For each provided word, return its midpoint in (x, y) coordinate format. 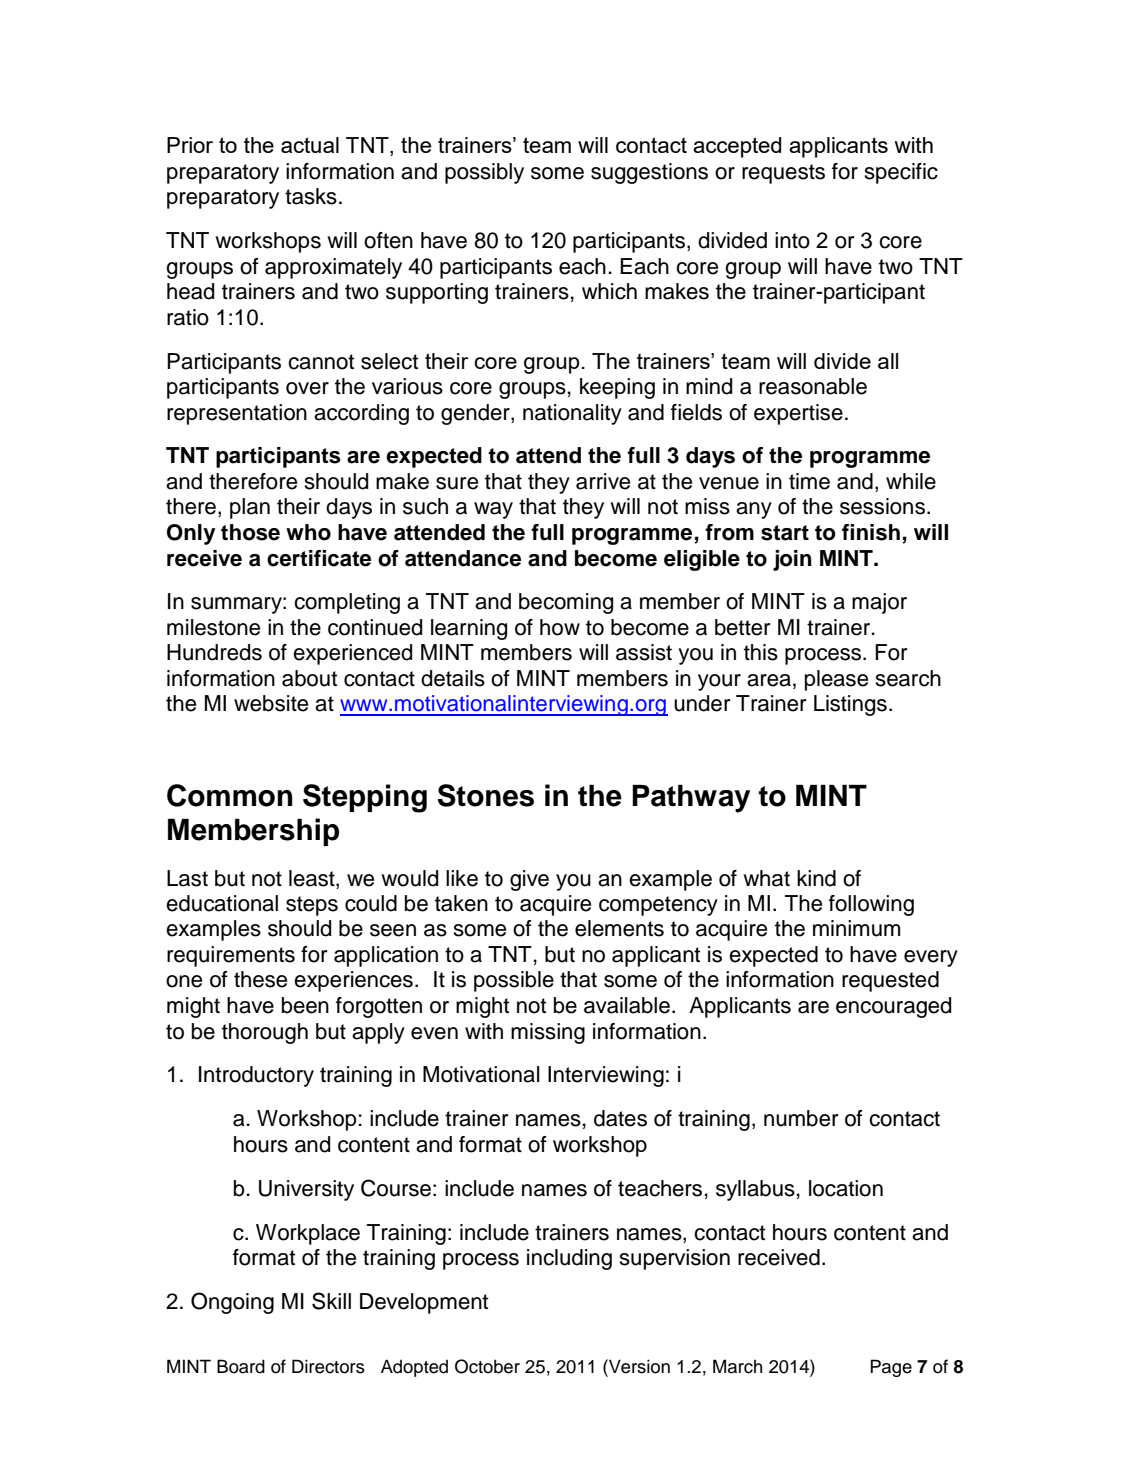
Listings (850, 705)
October (487, 1366)
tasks (311, 196)
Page (891, 1368)
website (271, 703)
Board (241, 1366)
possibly (484, 173)
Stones (486, 795)
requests (783, 174)
